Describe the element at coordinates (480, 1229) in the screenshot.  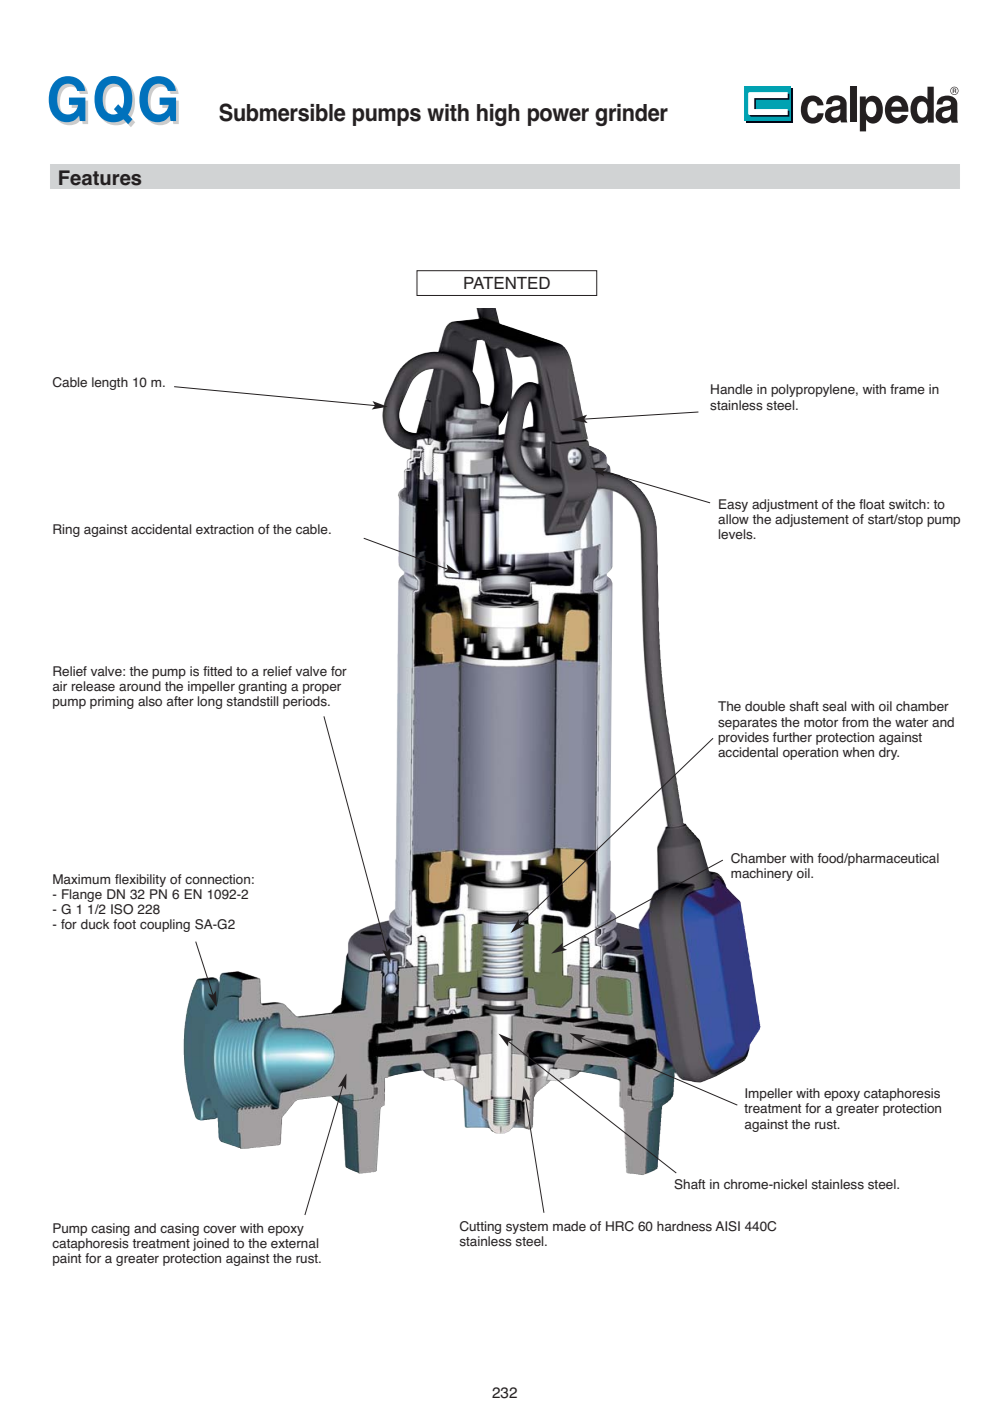
I see `Cutting` at that location.
